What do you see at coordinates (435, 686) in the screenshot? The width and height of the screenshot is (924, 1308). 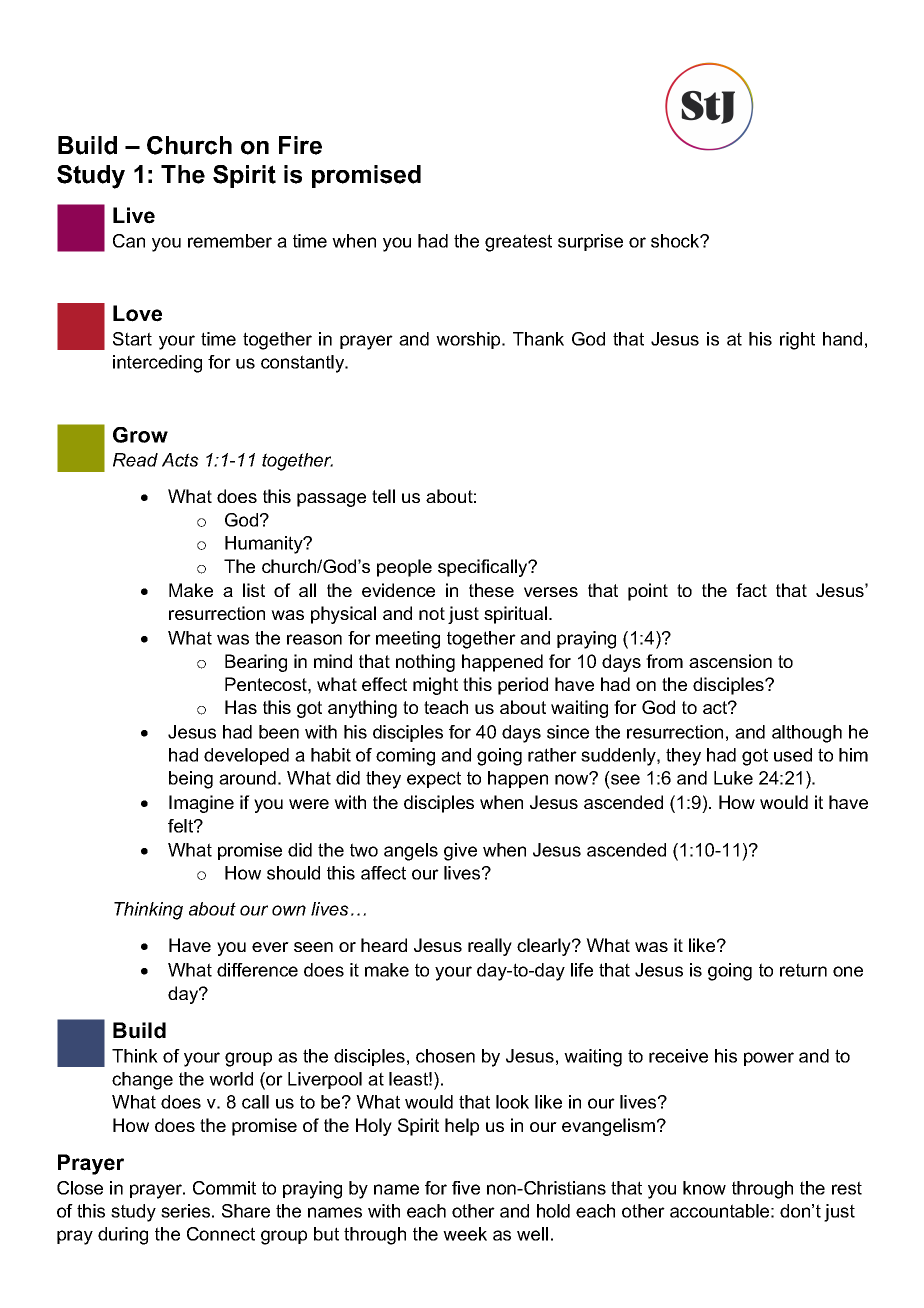 I see `might` at bounding box center [435, 686].
